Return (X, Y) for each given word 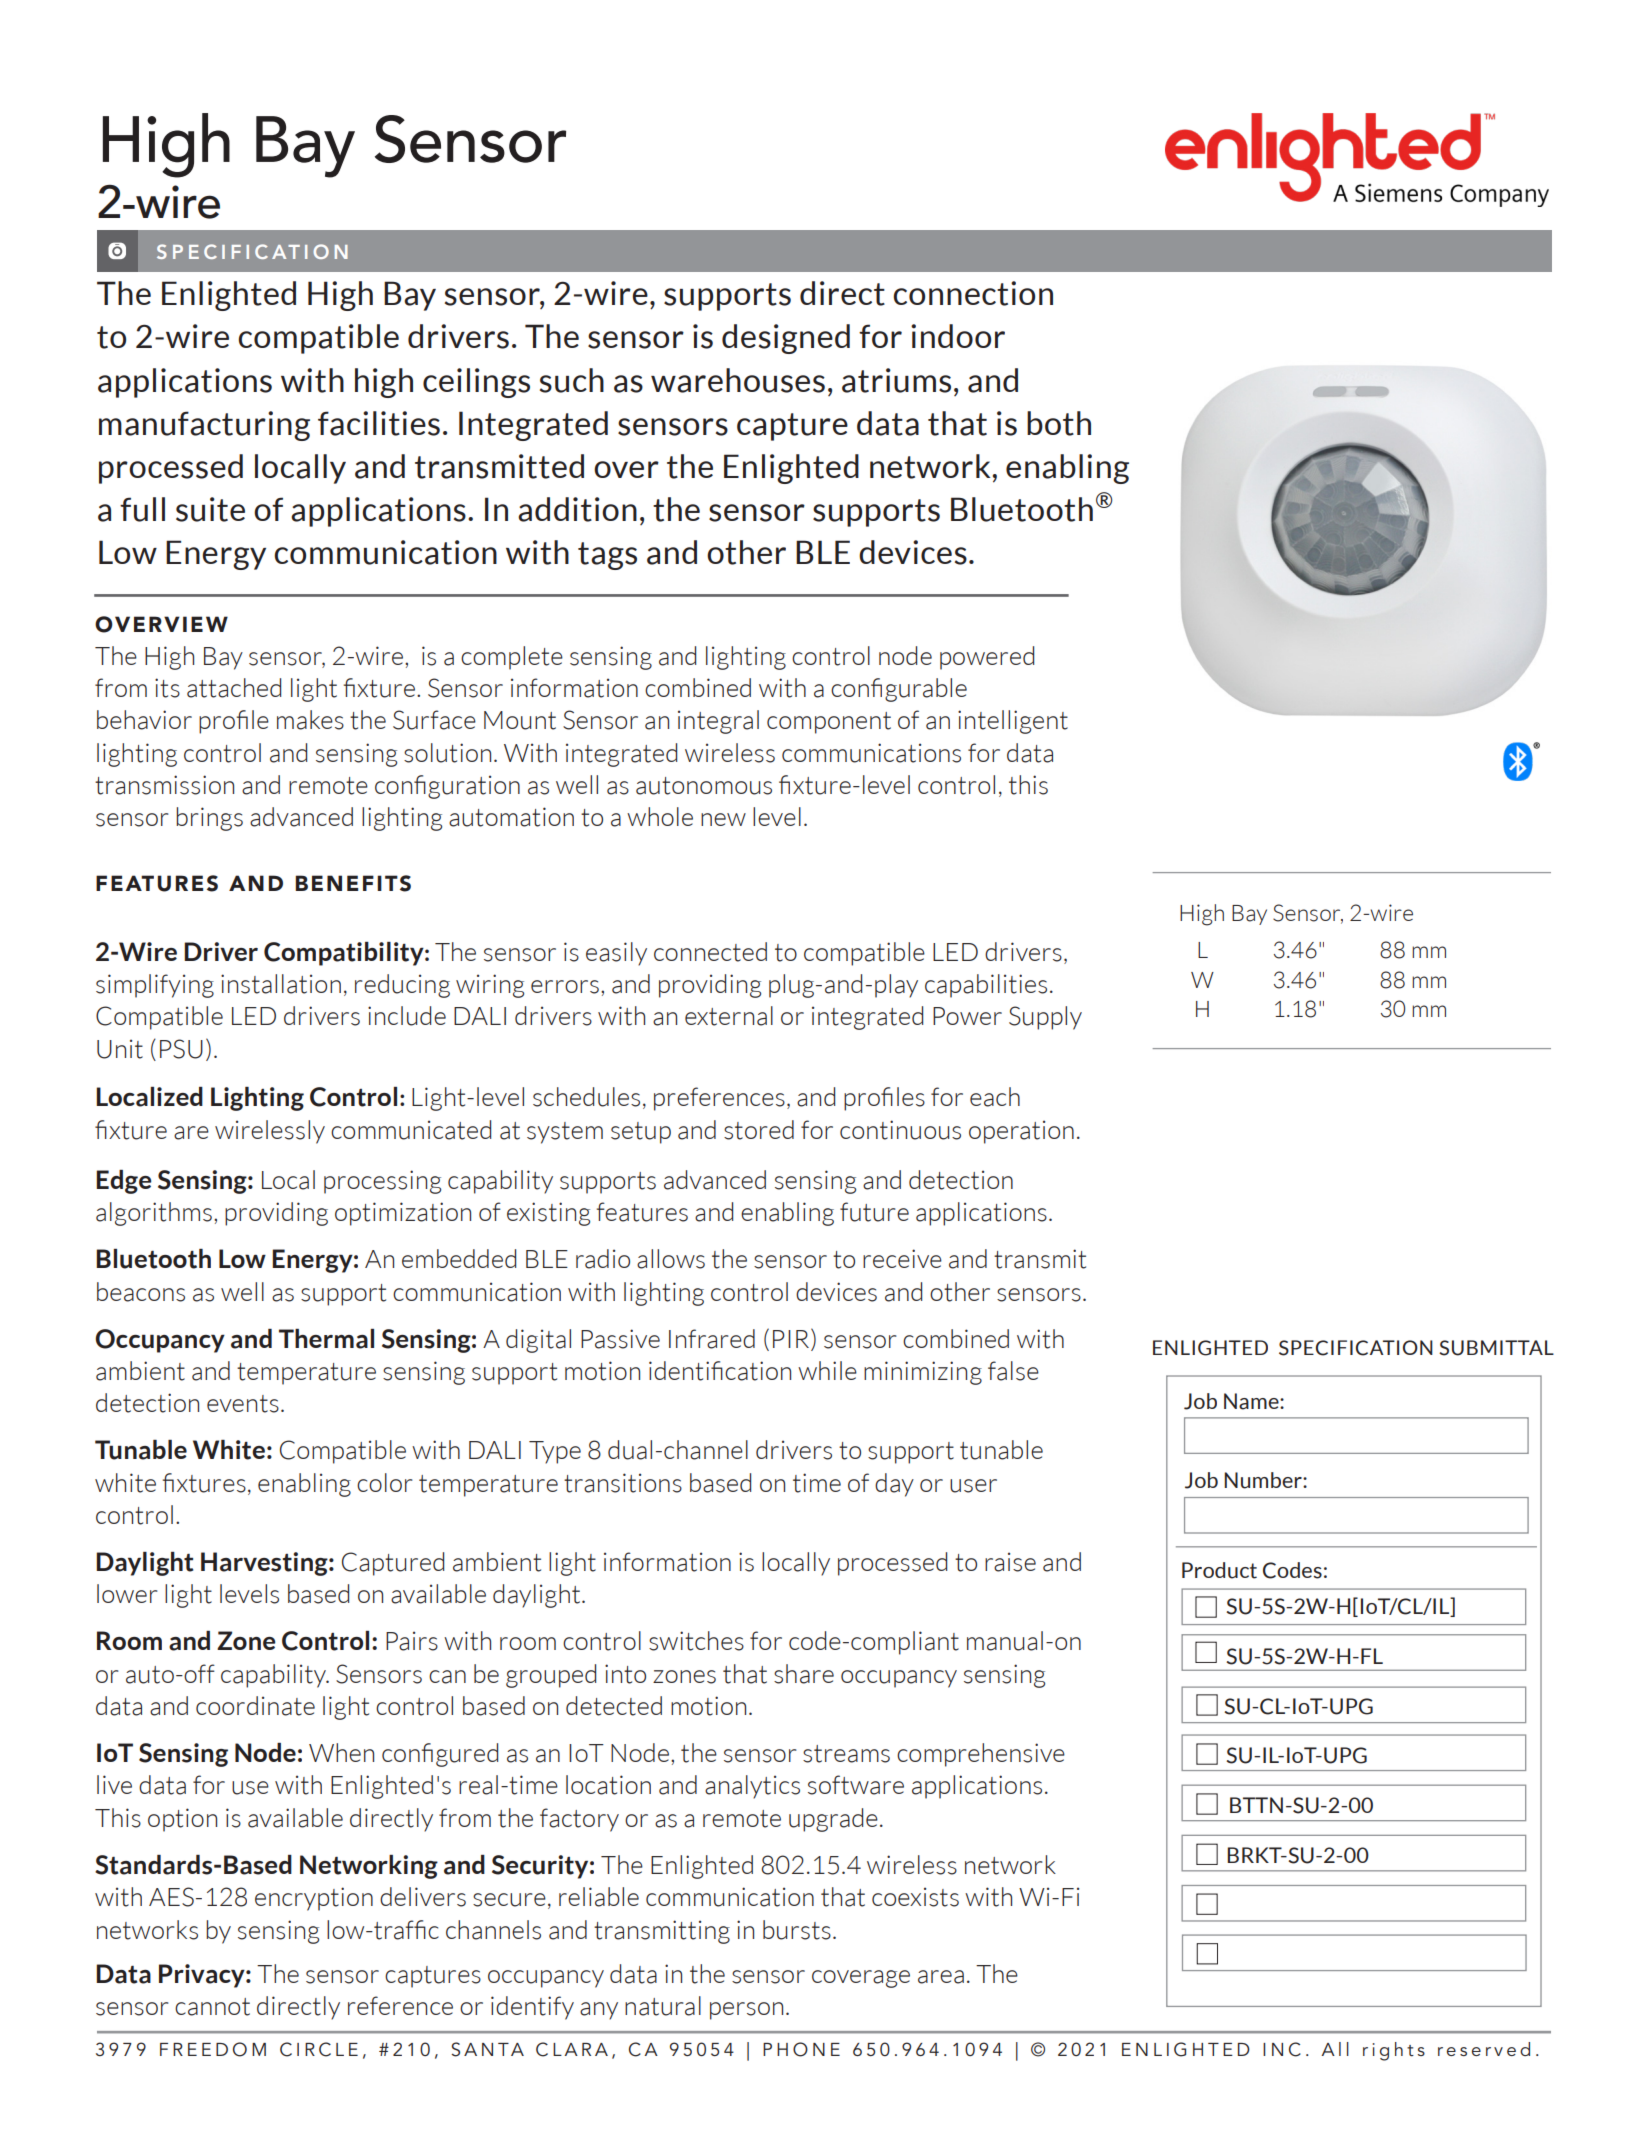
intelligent (1013, 722)
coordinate (255, 1706)
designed (786, 339)
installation (281, 984)
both (1059, 423)
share (804, 1674)
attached (234, 688)
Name (1252, 1401)
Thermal (326, 1339)
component (829, 723)
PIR (792, 1339)
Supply (1045, 1018)
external (729, 1016)
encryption (314, 1899)
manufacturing (204, 426)
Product (1219, 1570)
